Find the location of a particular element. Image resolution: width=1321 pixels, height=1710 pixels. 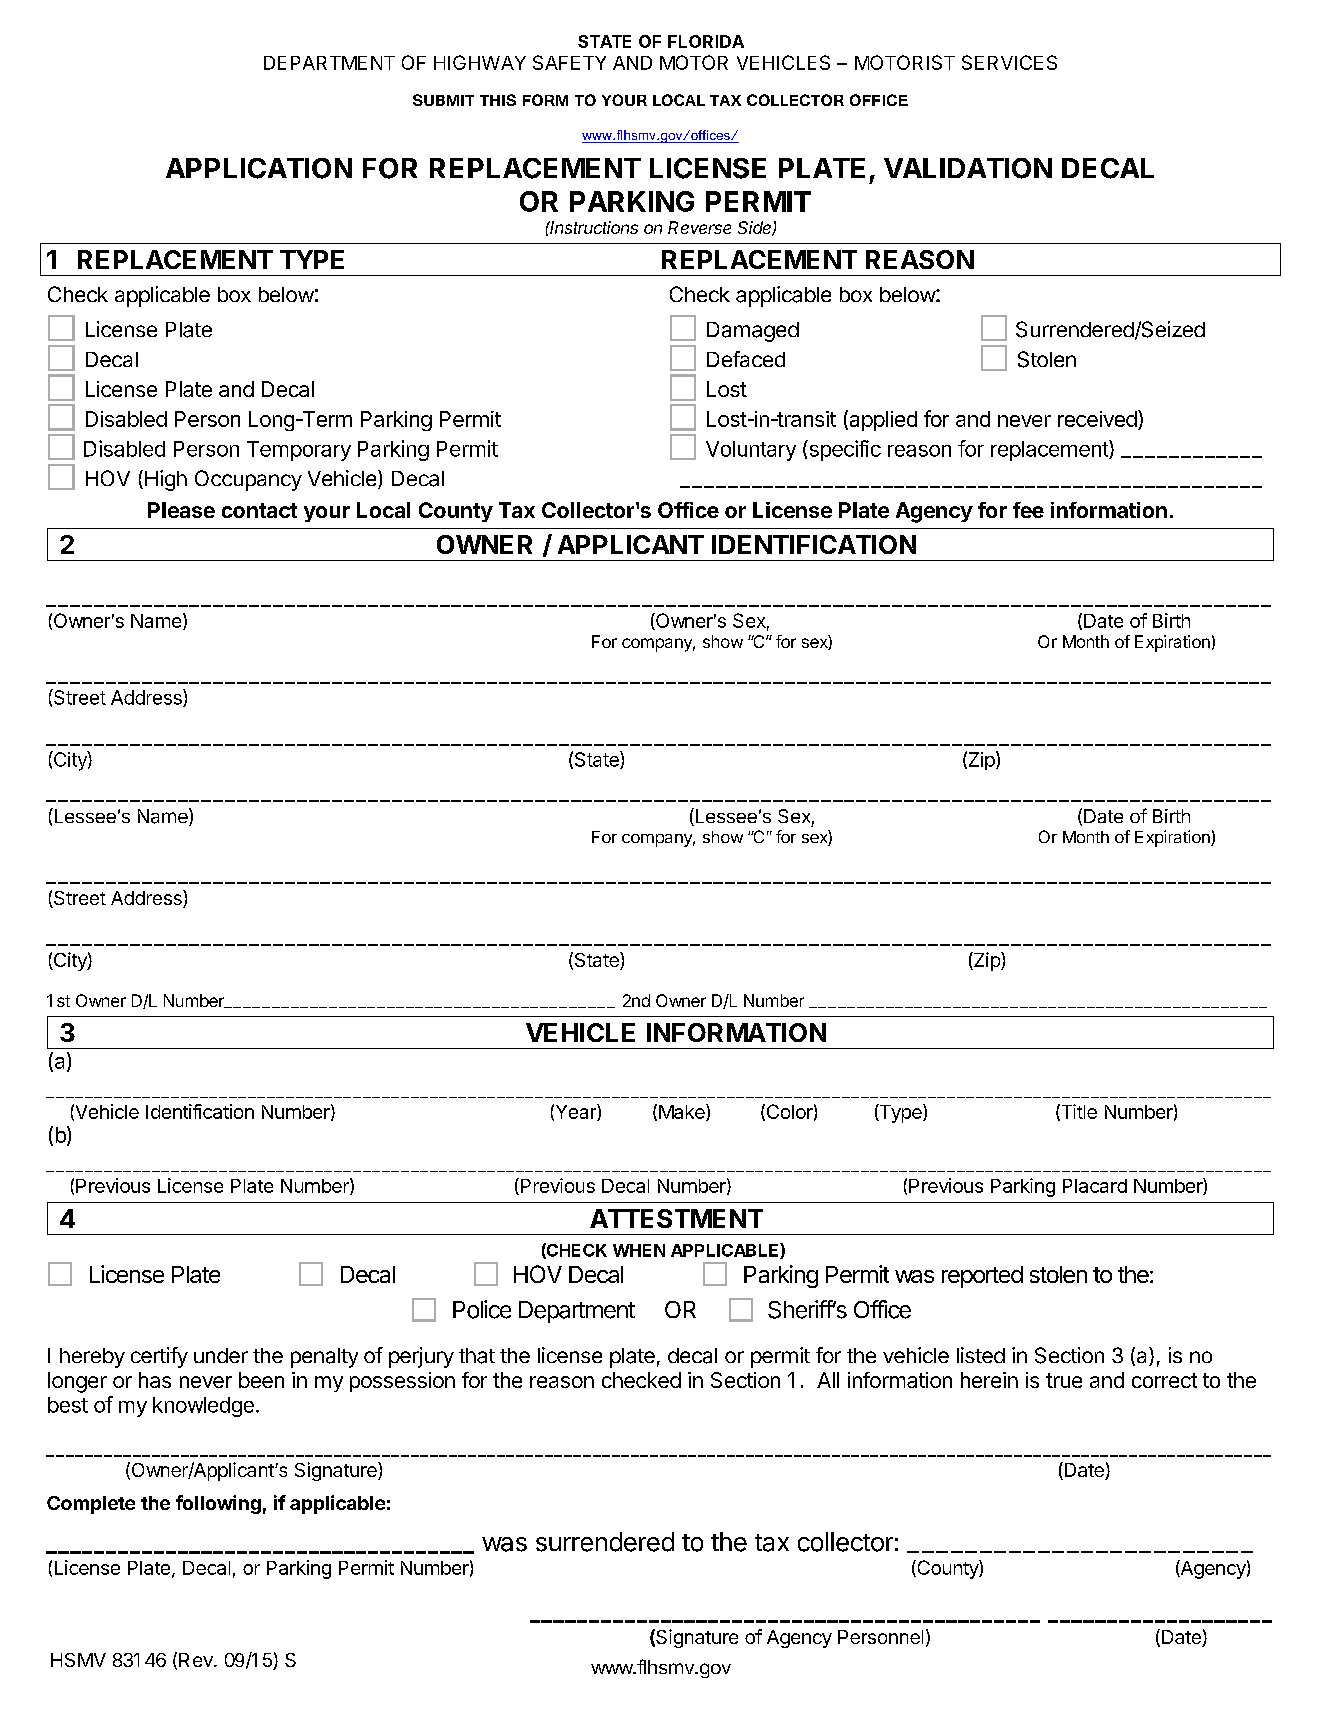

Voluntary is located at coordinates (751, 451).
